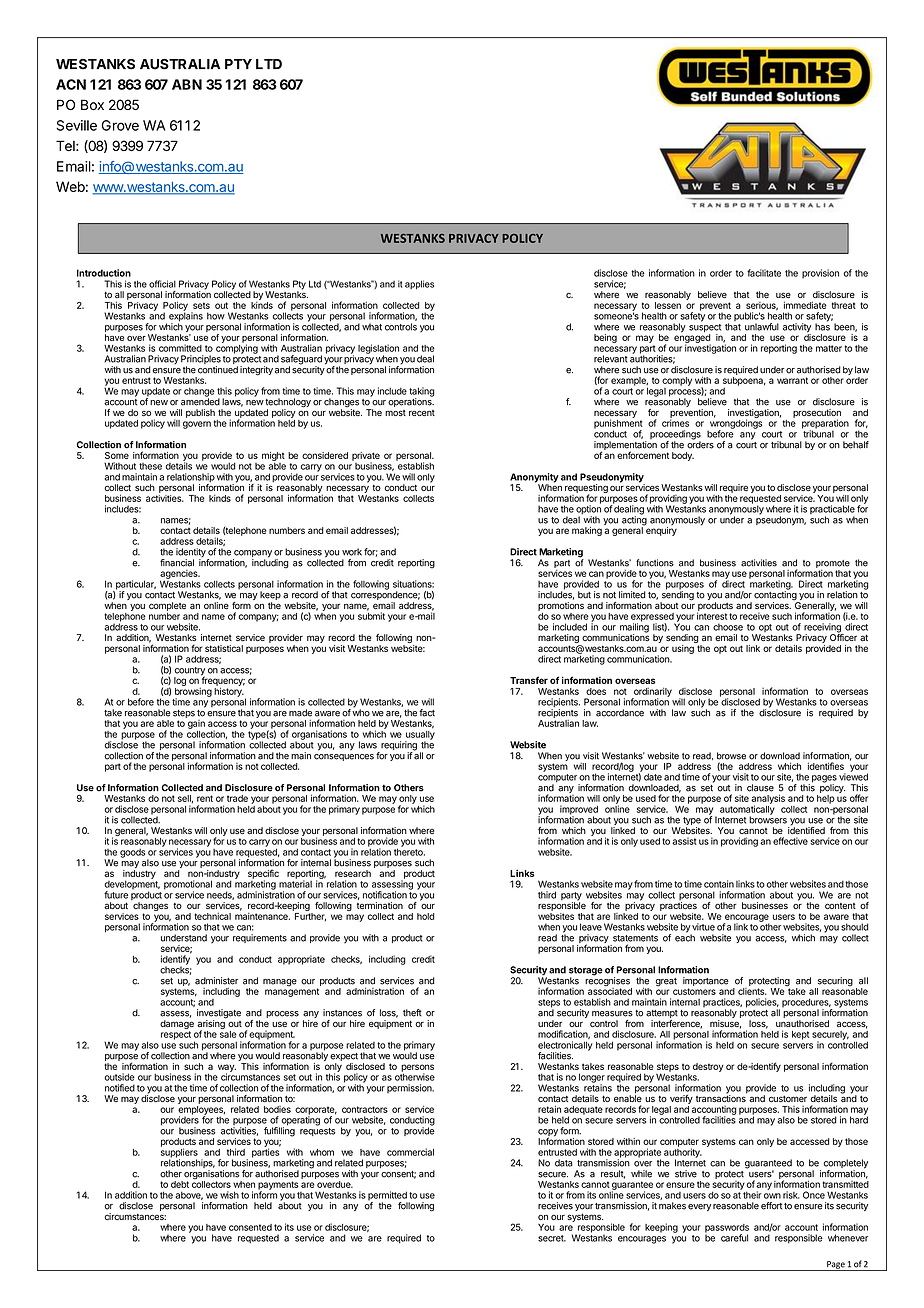 This screenshot has width=924, height=1308. I want to click on permitted, so click(388, 1197).
